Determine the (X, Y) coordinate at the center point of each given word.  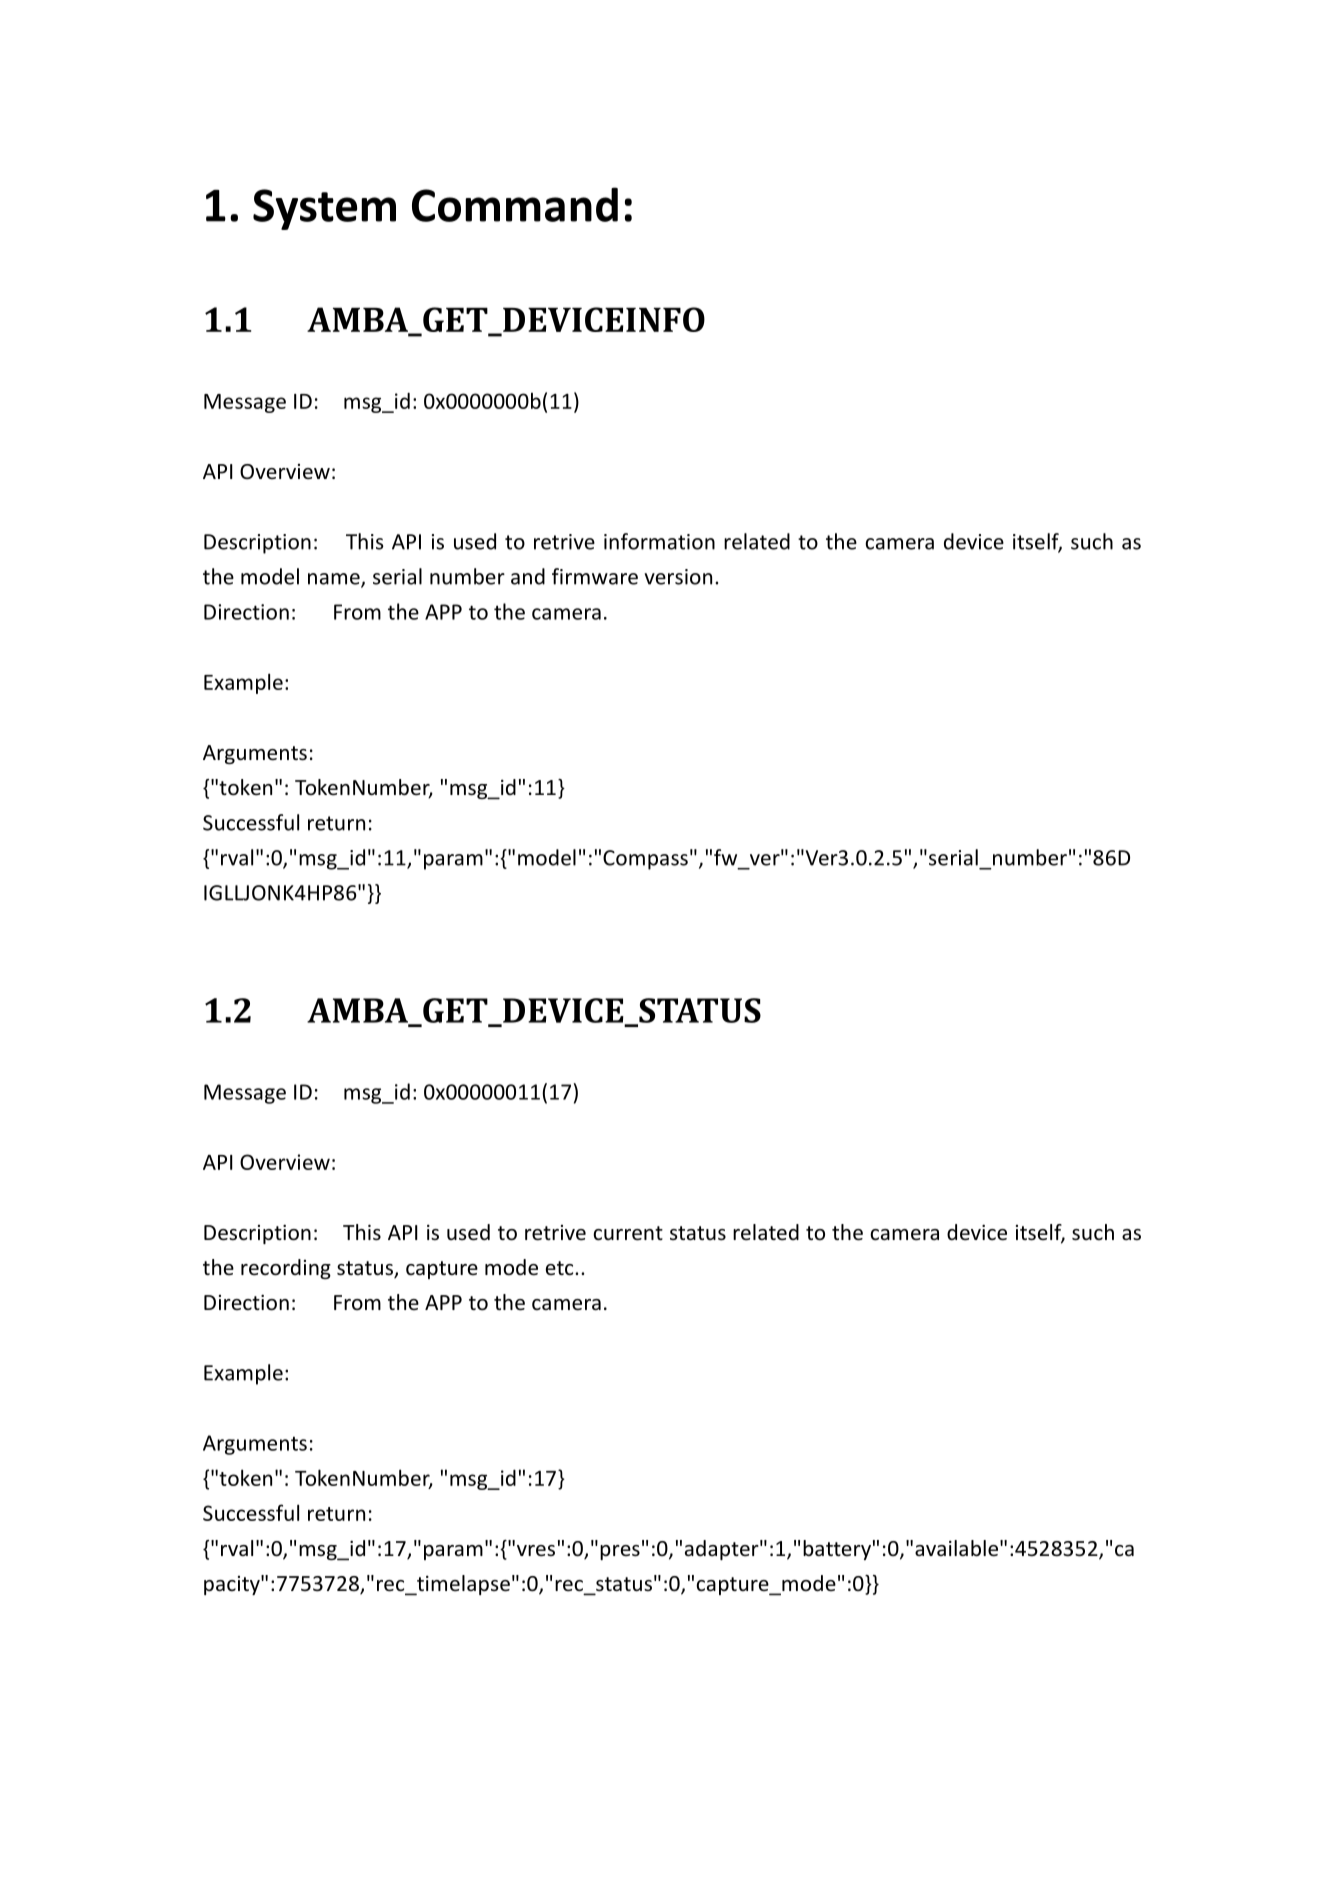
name (335, 580)
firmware (595, 576)
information (659, 541)
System (324, 209)
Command (515, 204)
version (678, 577)
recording (286, 1269)
